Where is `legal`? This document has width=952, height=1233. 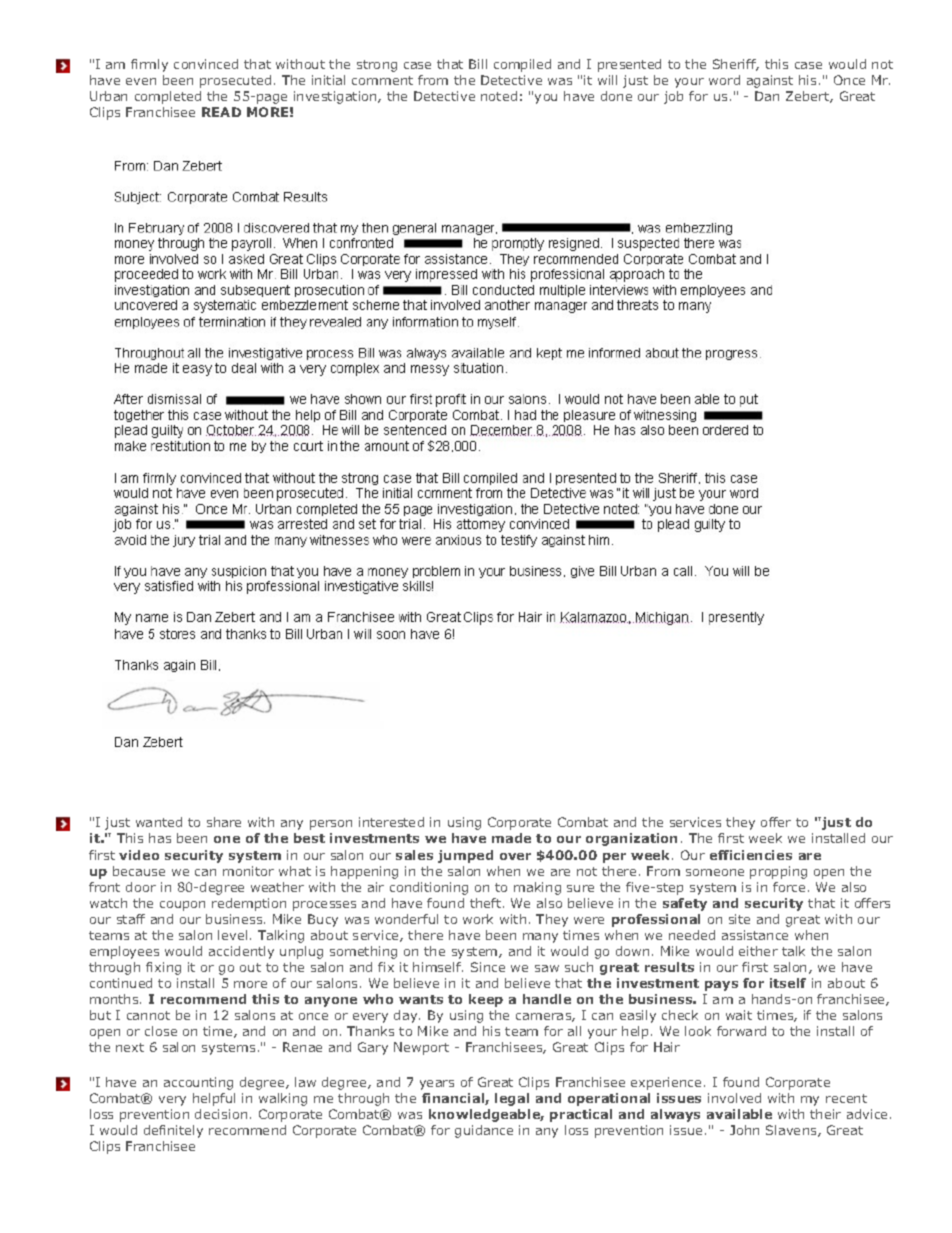
legal is located at coordinates (512, 1099).
